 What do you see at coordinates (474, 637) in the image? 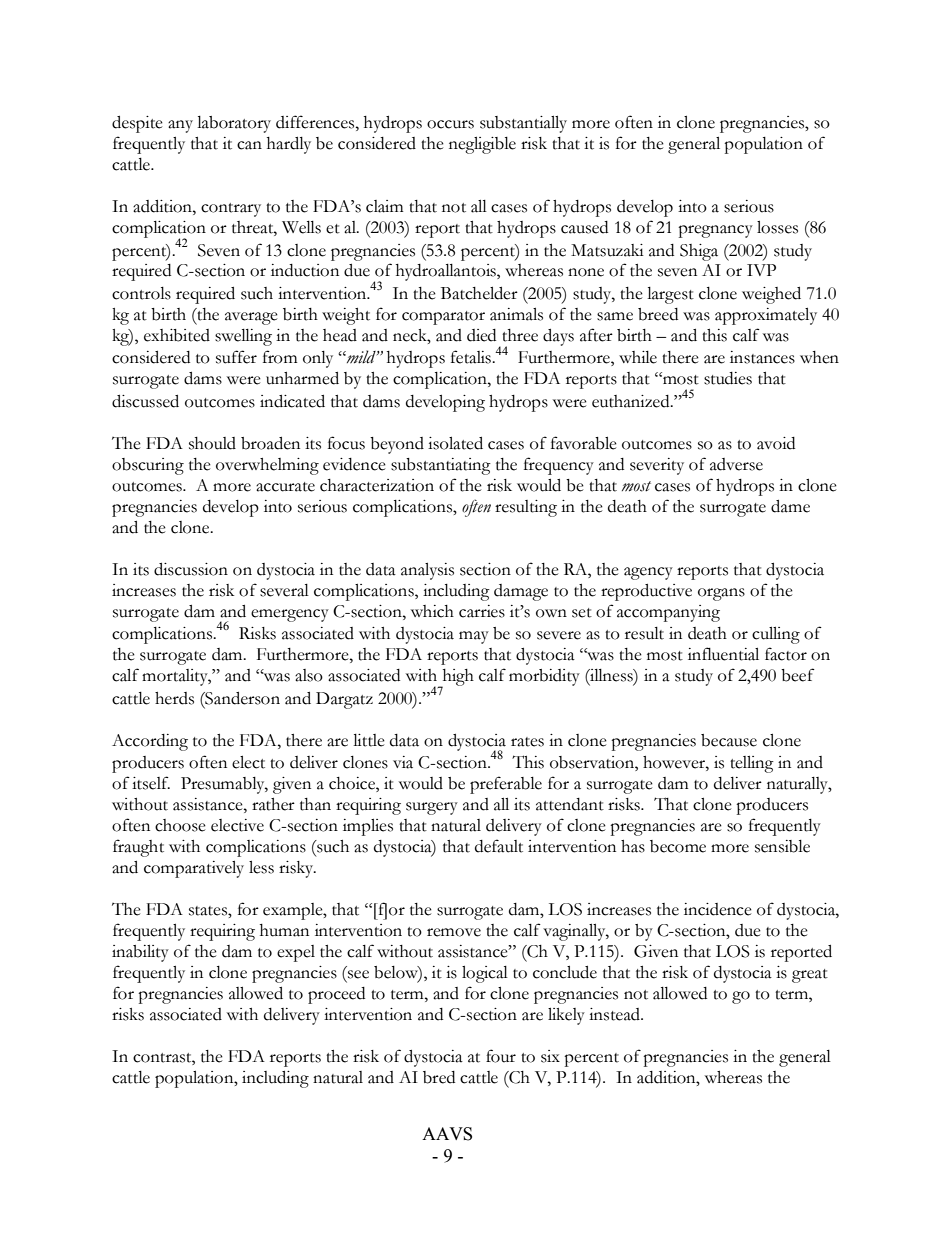
I see `may` at bounding box center [474, 637].
